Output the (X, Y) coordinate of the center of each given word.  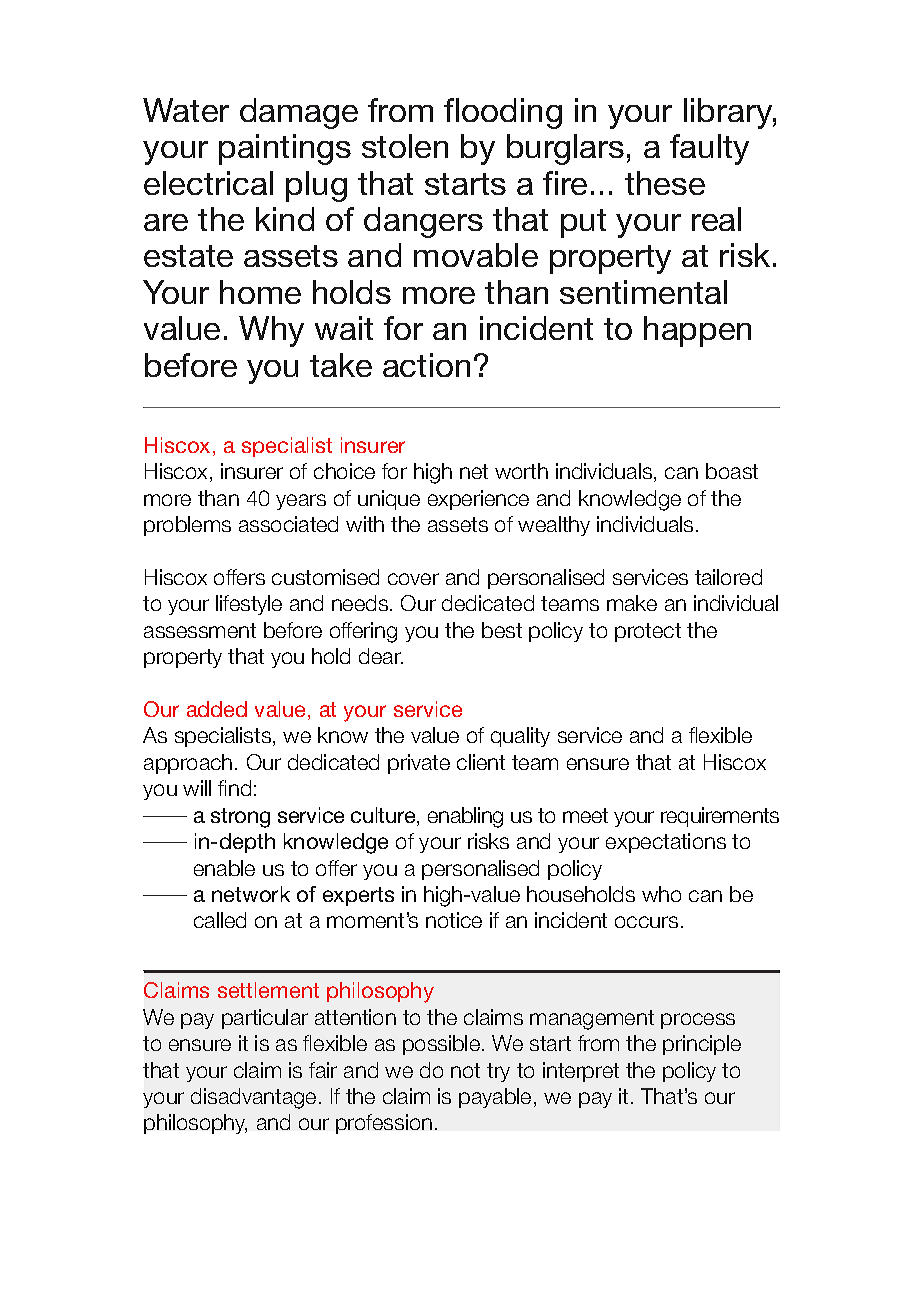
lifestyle (249, 605)
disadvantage (253, 1098)
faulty (709, 149)
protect (648, 632)
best (502, 630)
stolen (405, 146)
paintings (285, 149)
